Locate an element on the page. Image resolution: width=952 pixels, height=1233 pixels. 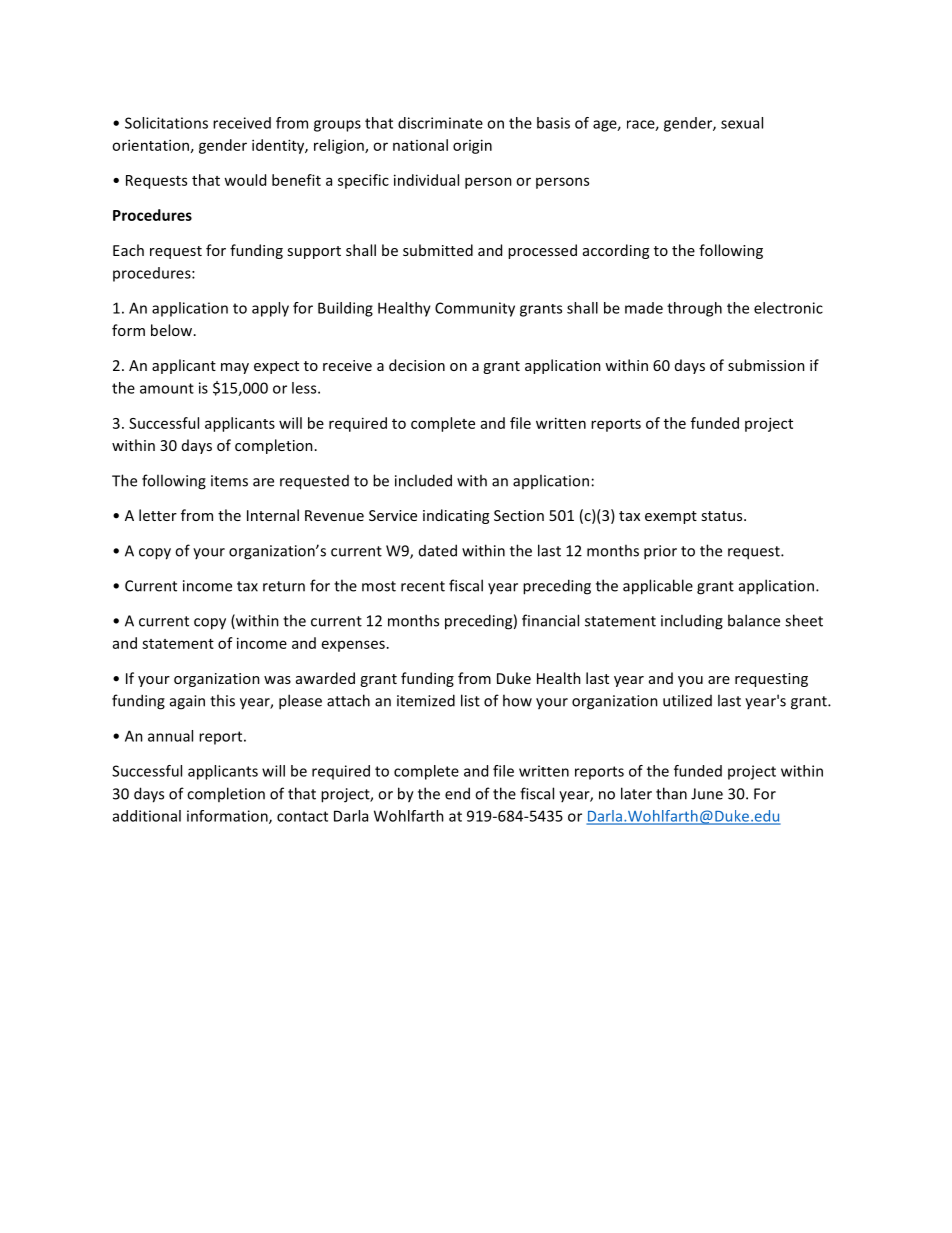
Solicitations is located at coordinates (166, 123).
